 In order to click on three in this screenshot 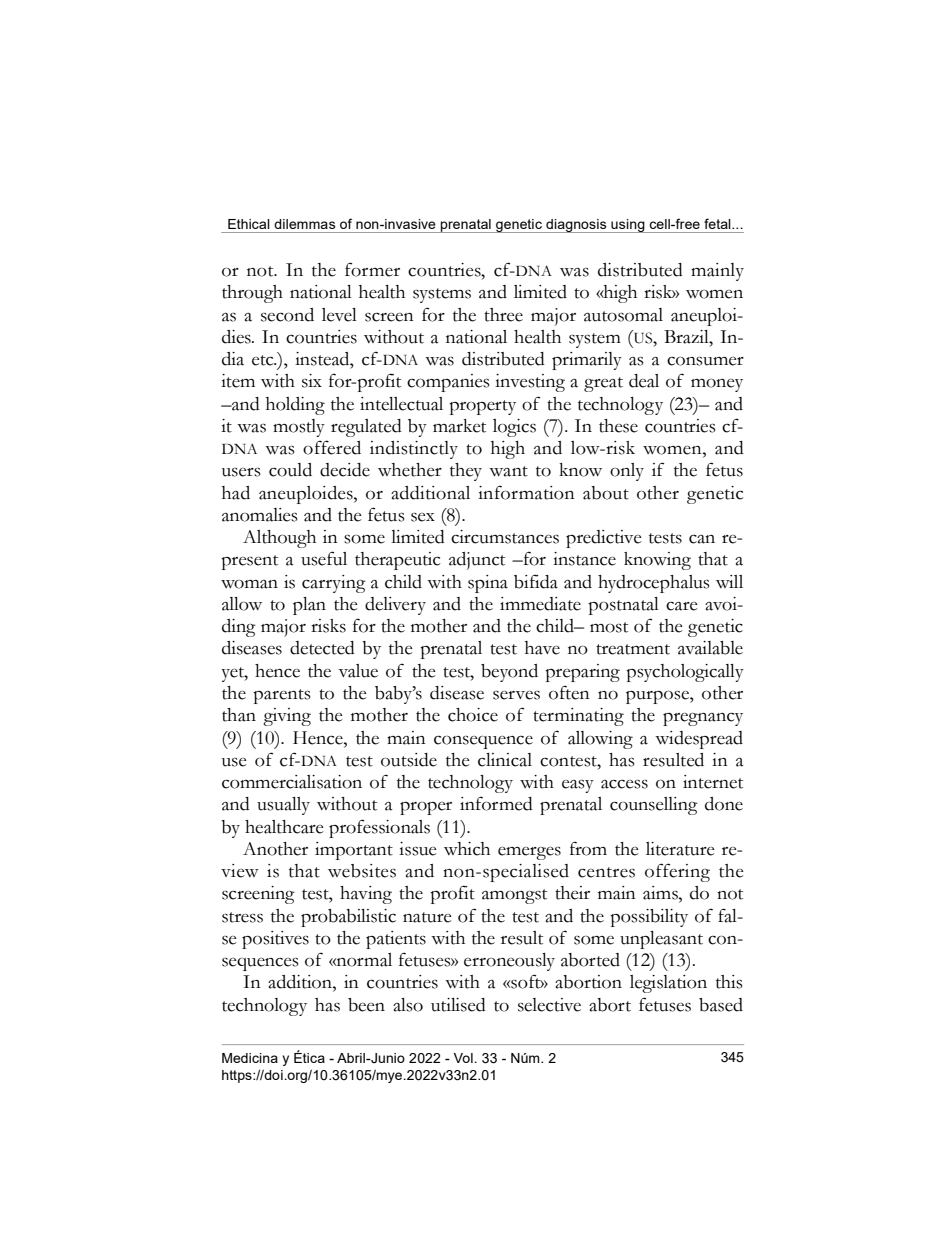, I will do `click(503, 315)`.
